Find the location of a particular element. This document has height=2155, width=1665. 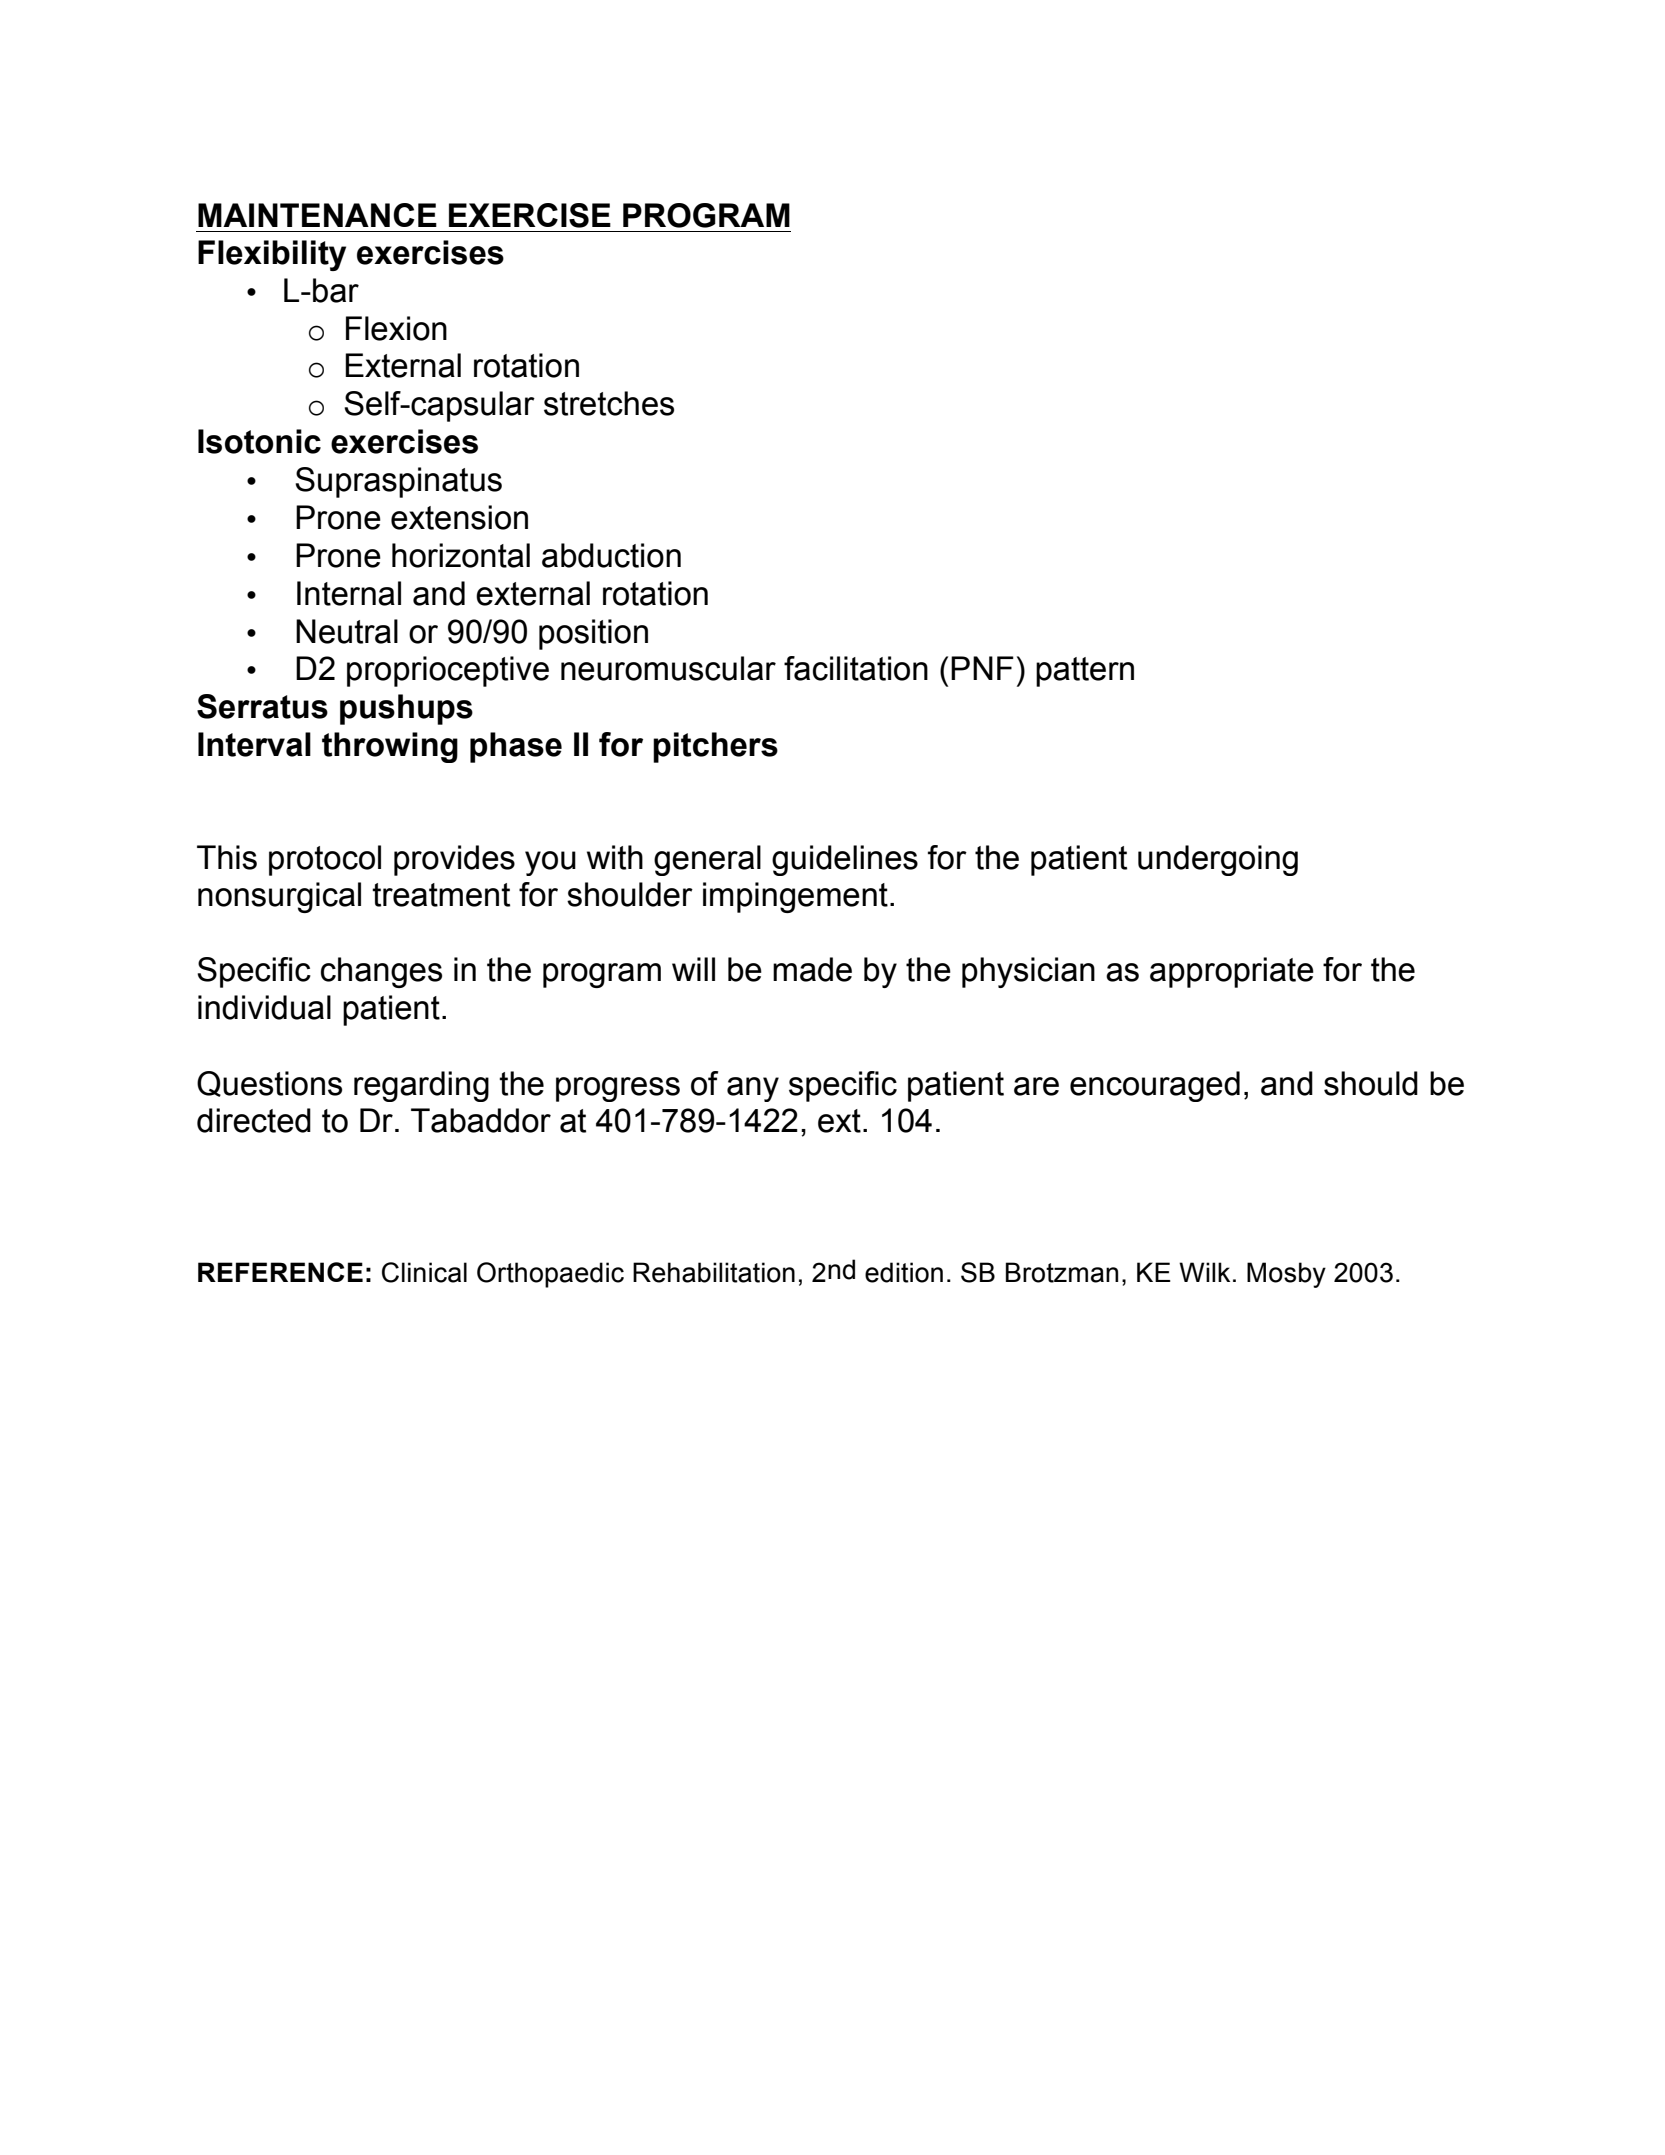

throwing is located at coordinates (390, 747).
